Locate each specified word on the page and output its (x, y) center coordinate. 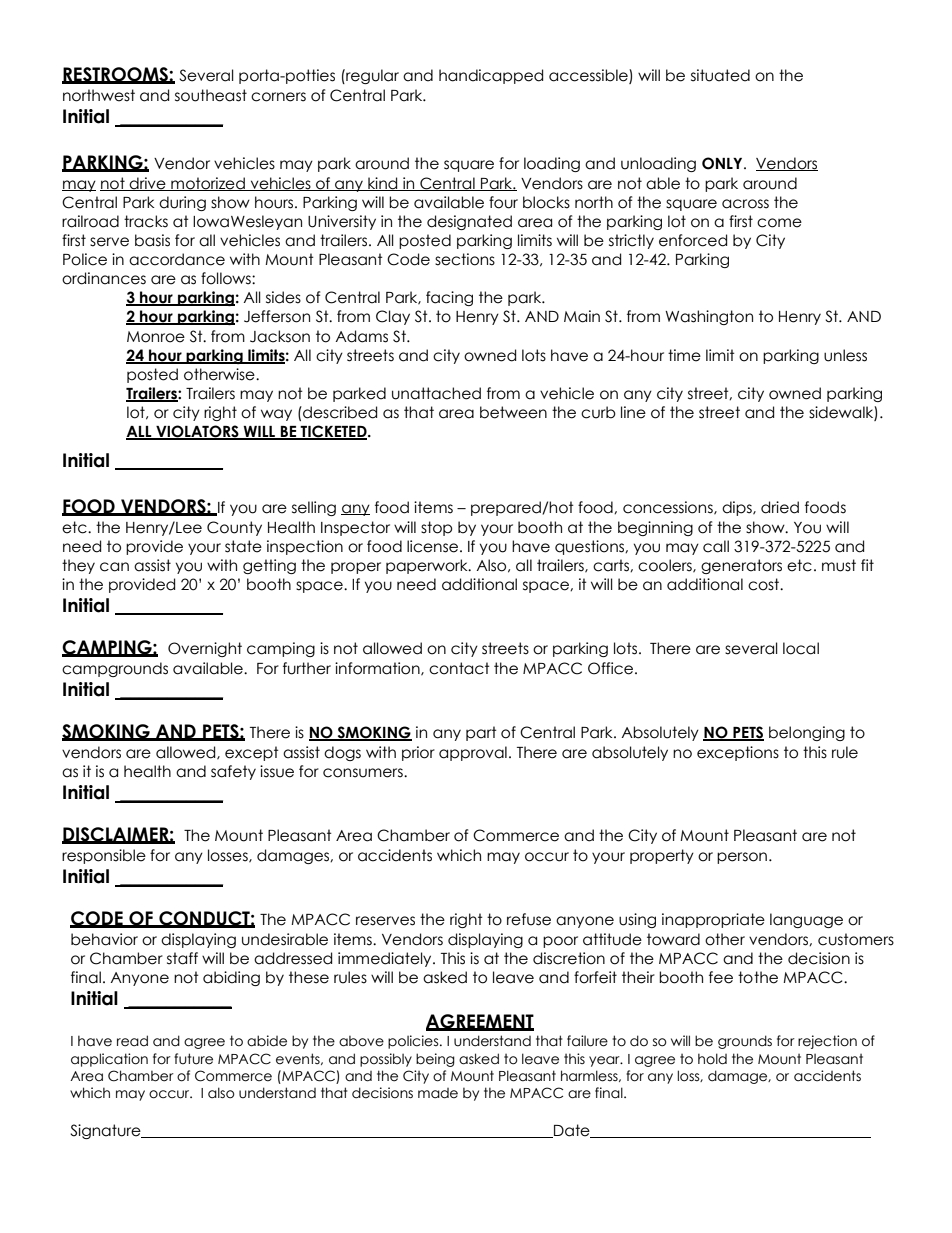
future (193, 1059)
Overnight (205, 649)
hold (712, 1059)
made (438, 1093)
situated (720, 75)
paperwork (428, 566)
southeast (211, 95)
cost (765, 584)
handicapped (491, 76)
